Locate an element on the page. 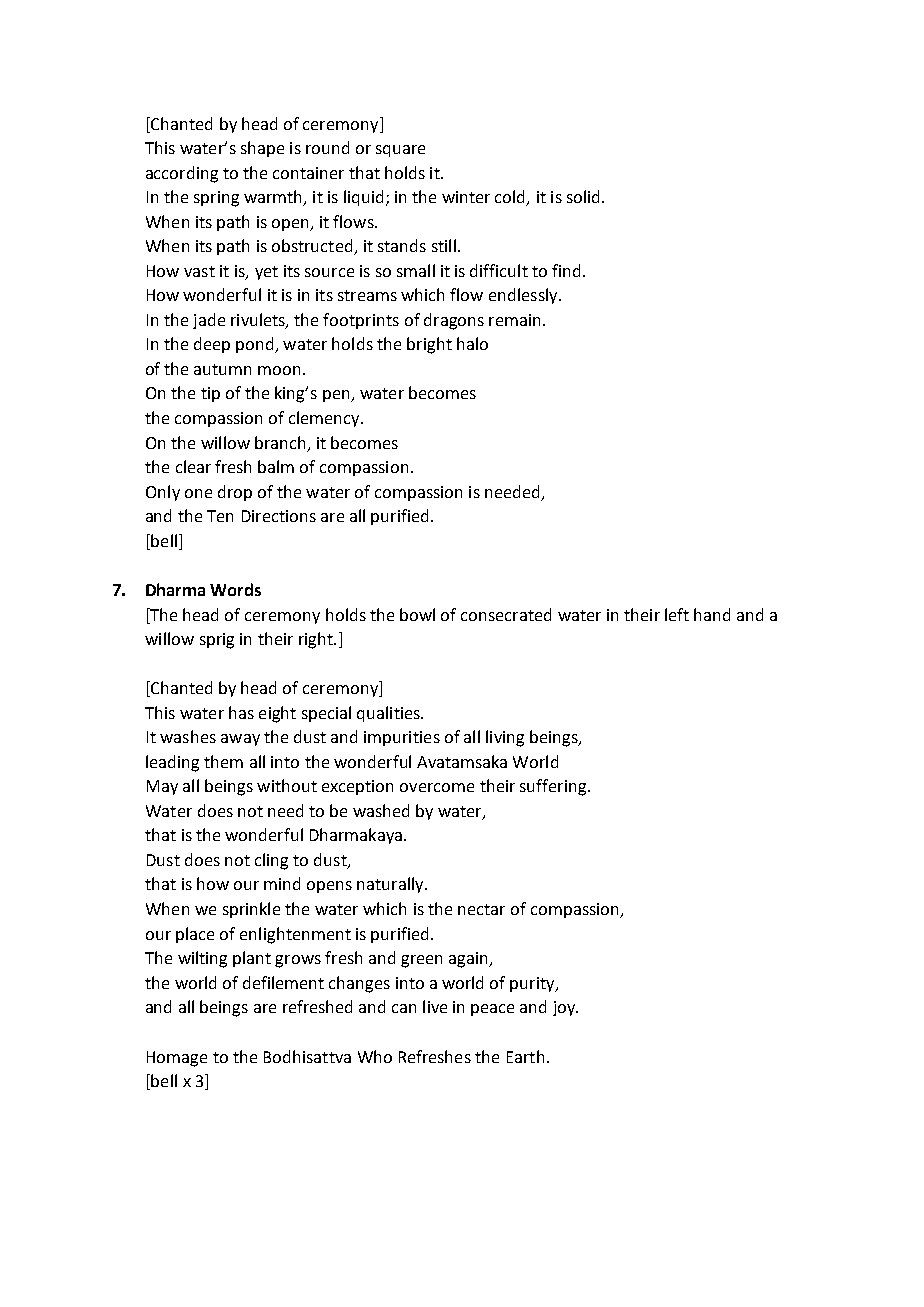 The image size is (924, 1307). spring is located at coordinates (216, 199).
